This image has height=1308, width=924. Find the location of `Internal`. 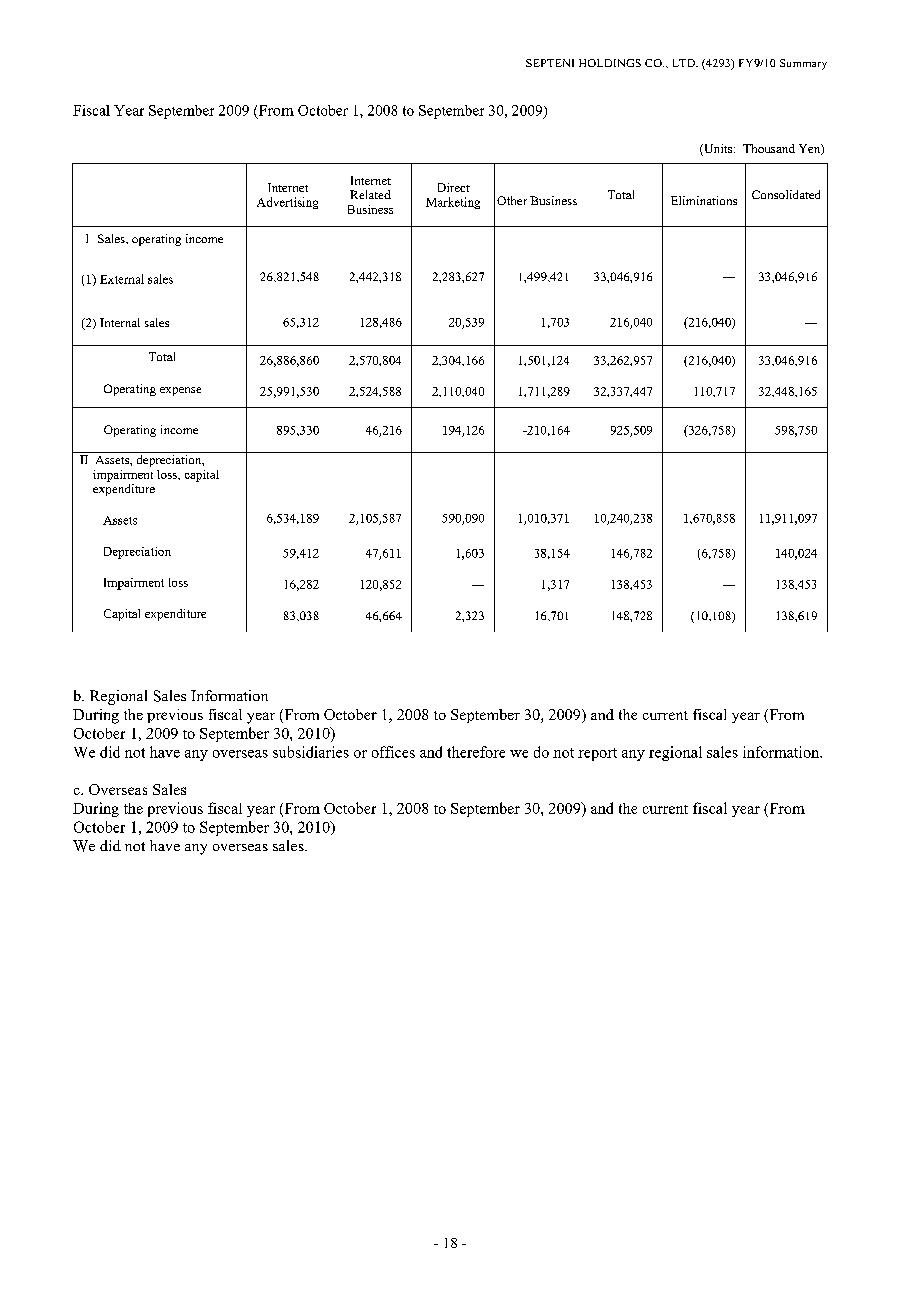

Internal is located at coordinates (120, 322).
